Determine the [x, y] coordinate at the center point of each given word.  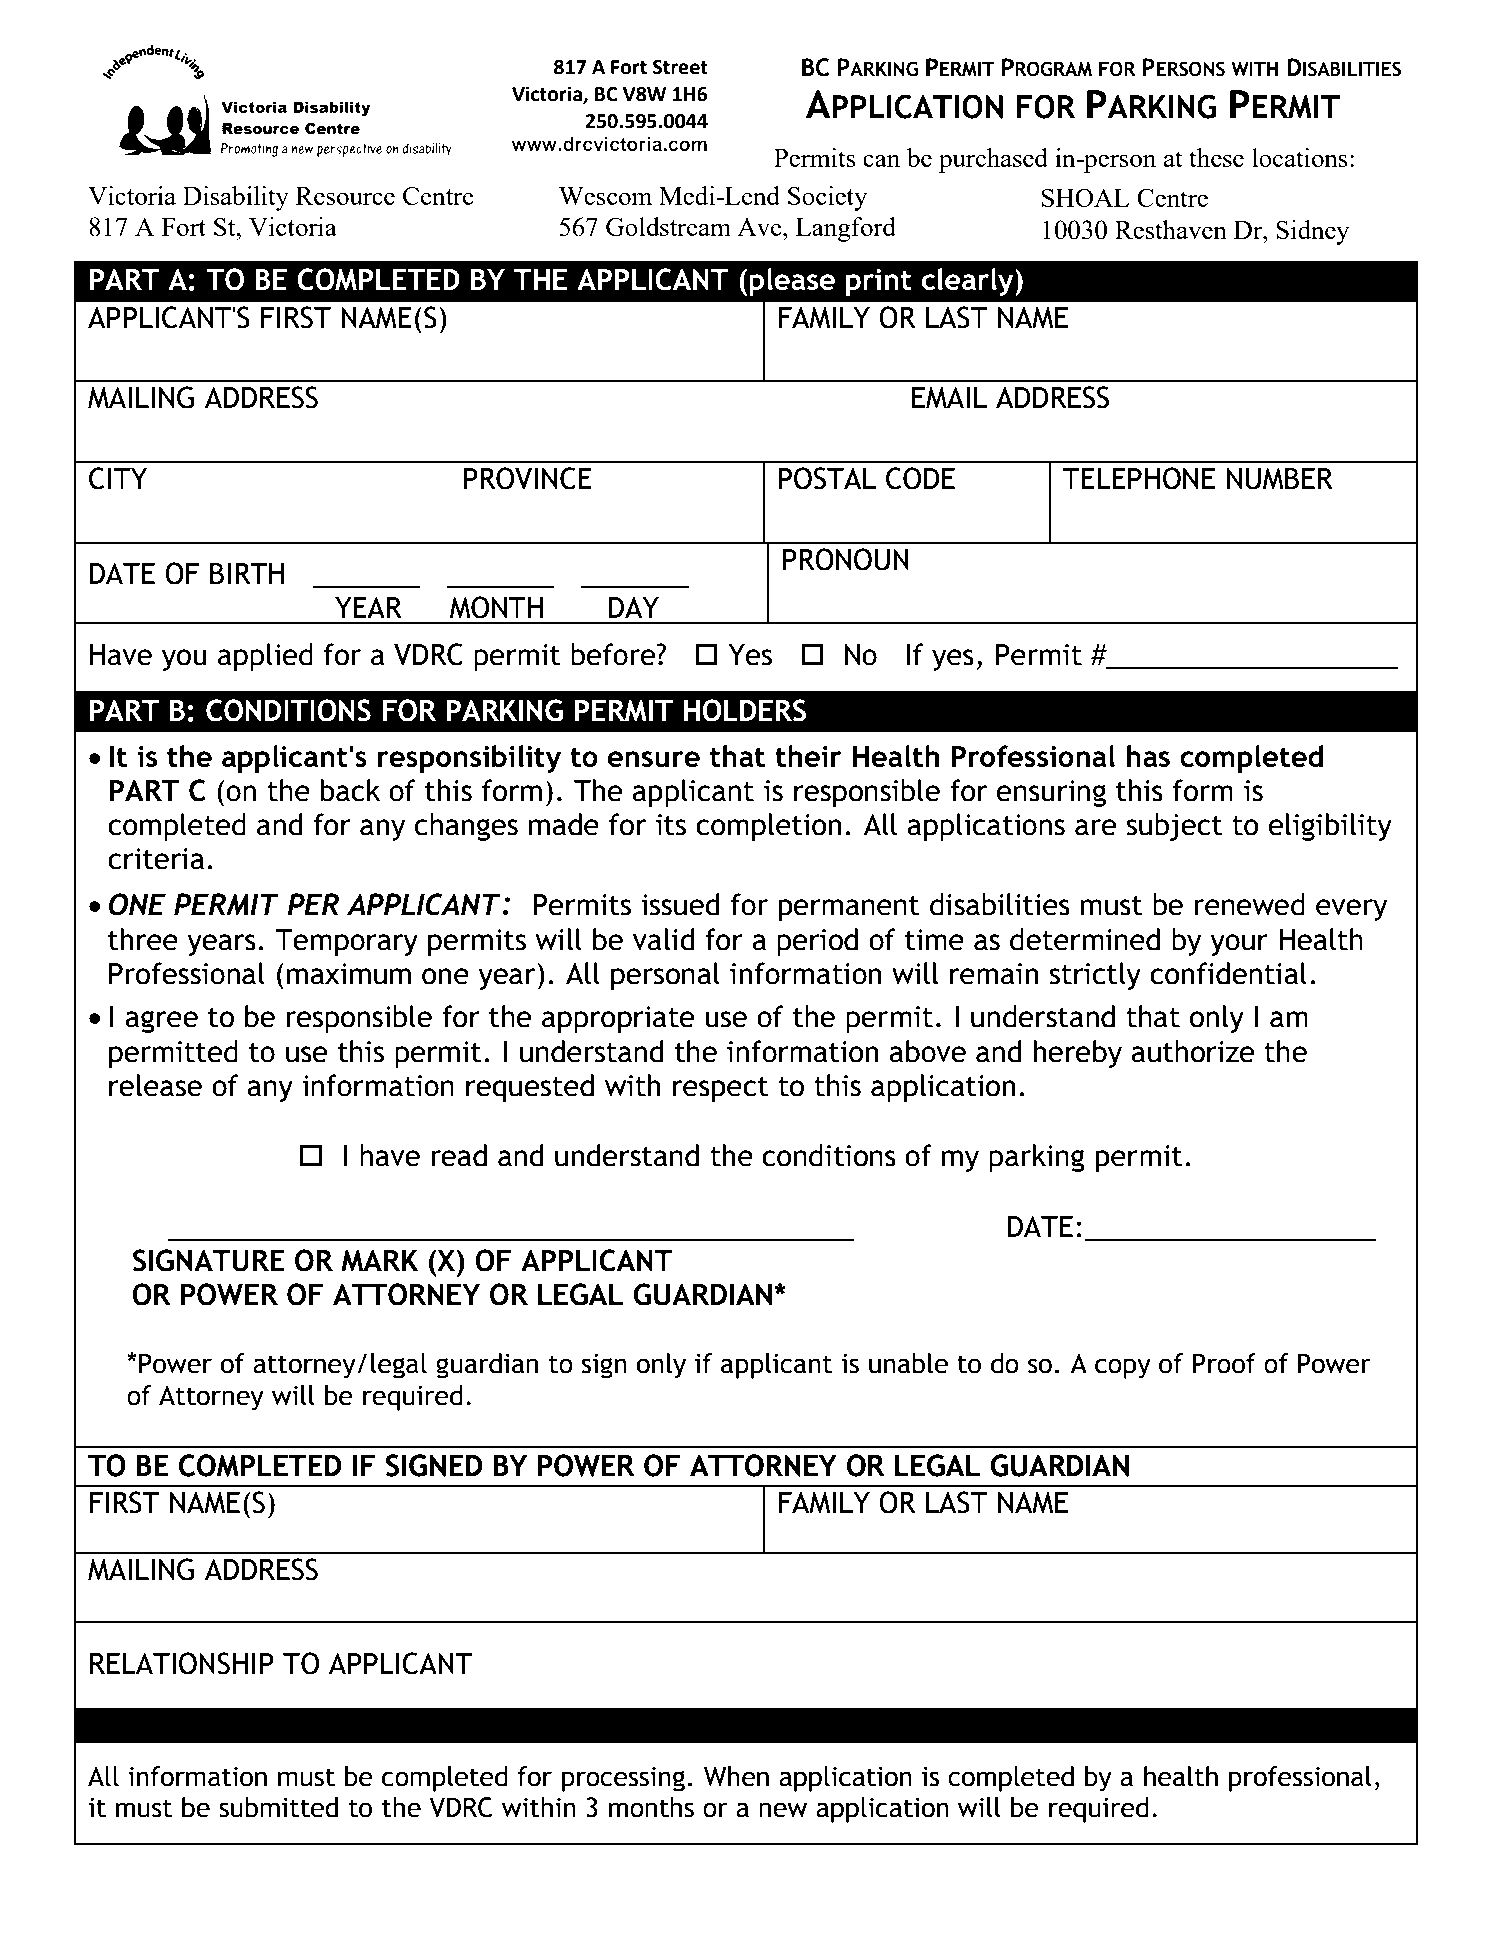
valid [663, 939]
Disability [236, 198]
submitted [278, 1807]
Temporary [346, 942]
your [1239, 945]
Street [680, 67]
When [736, 1776]
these [1216, 157]
